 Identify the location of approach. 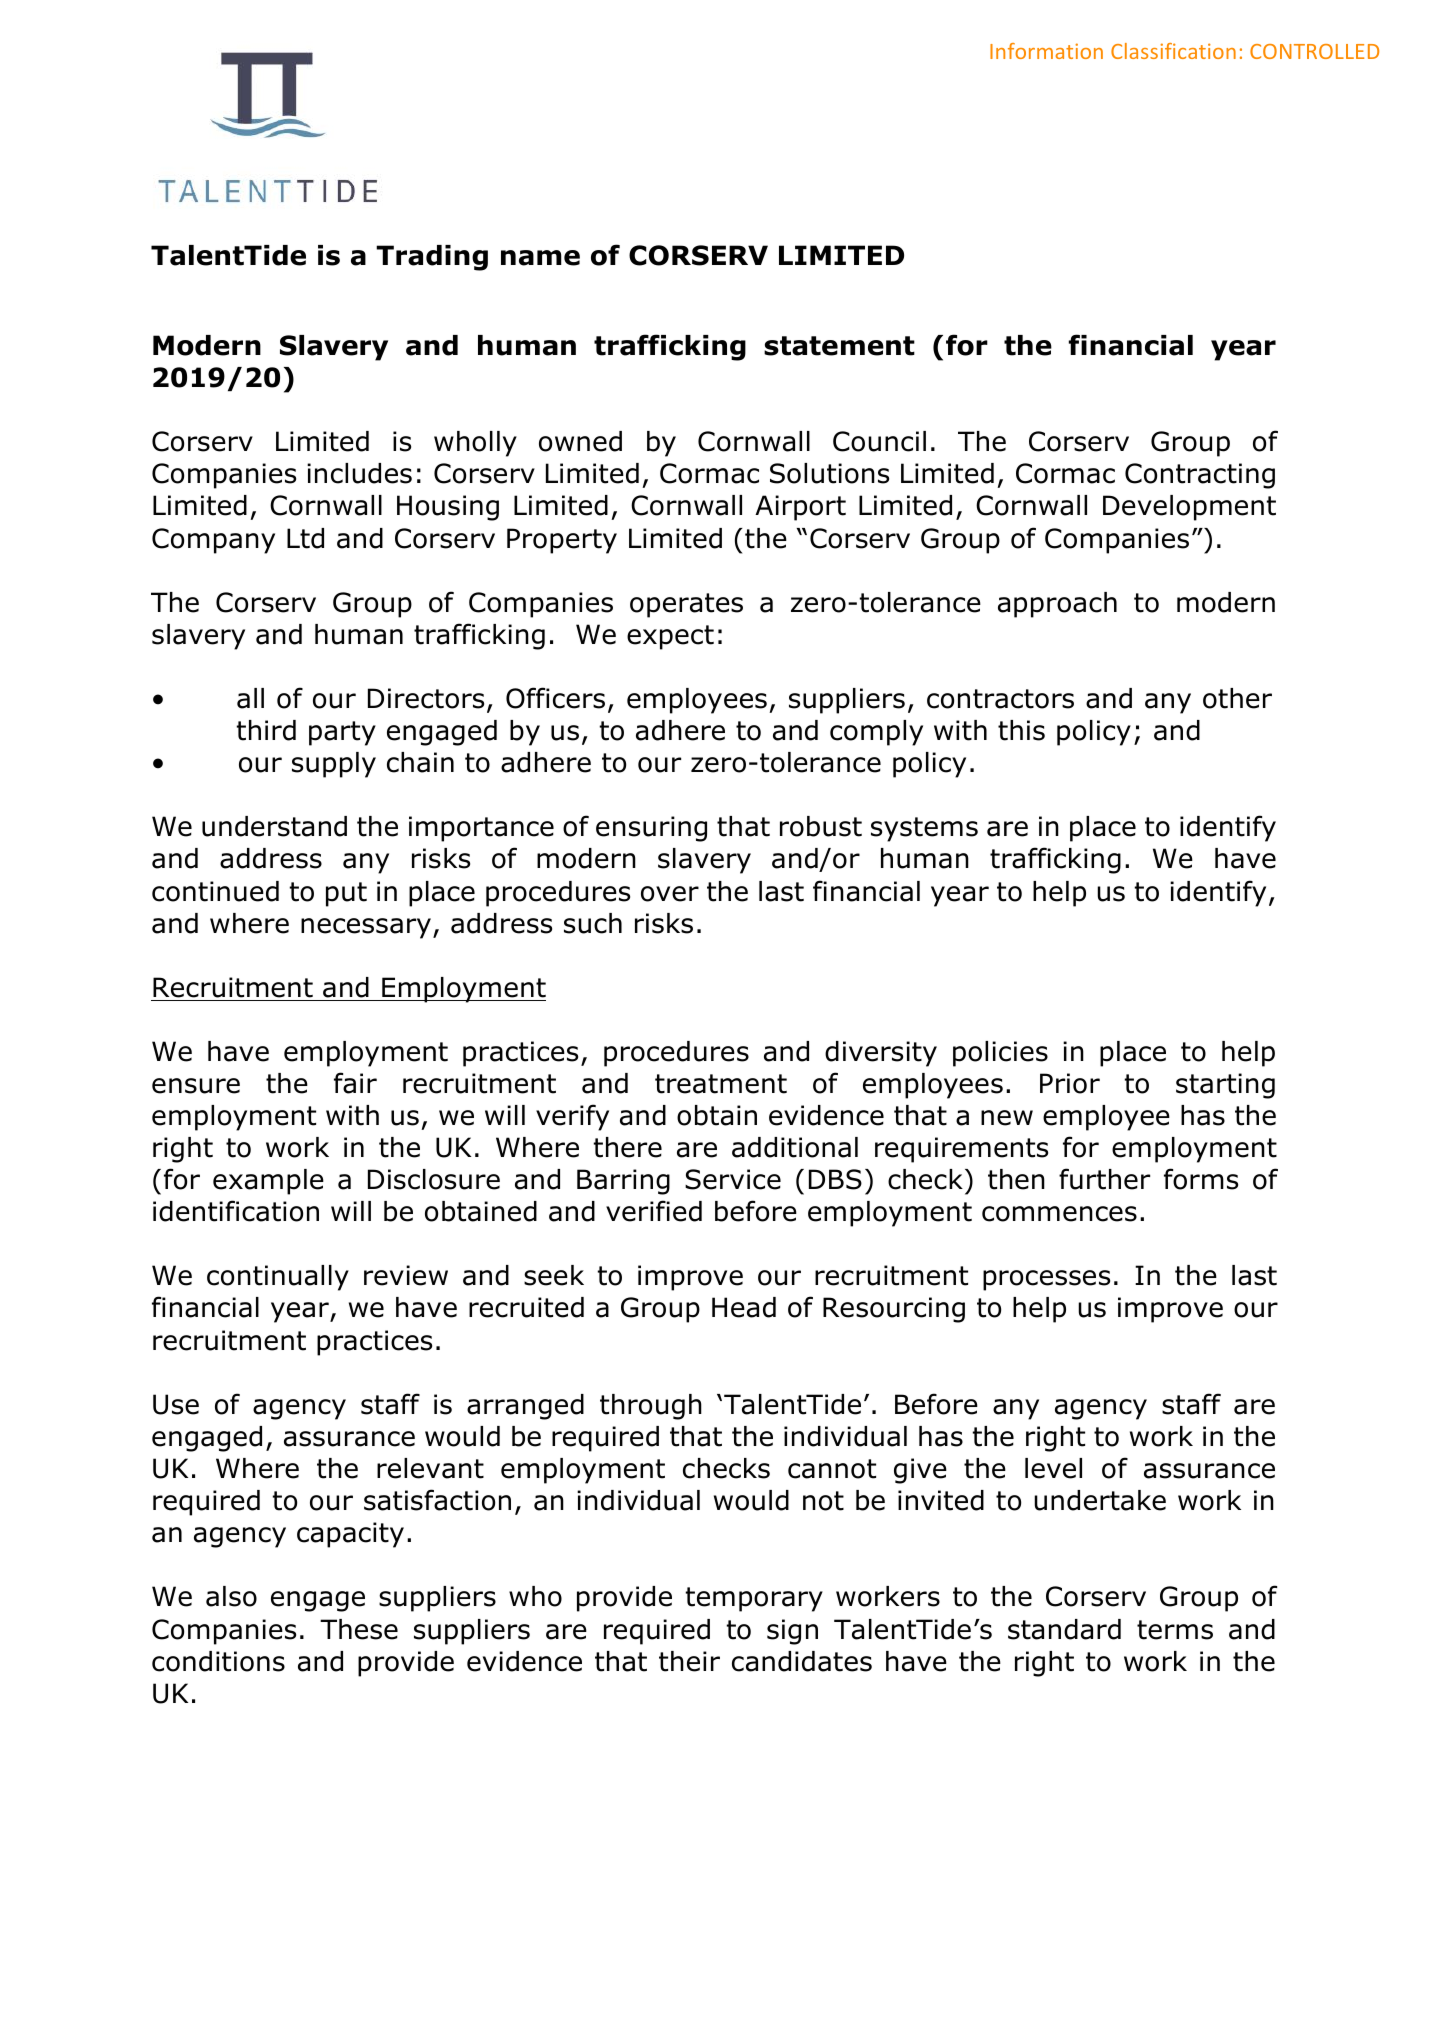
(1057, 605).
